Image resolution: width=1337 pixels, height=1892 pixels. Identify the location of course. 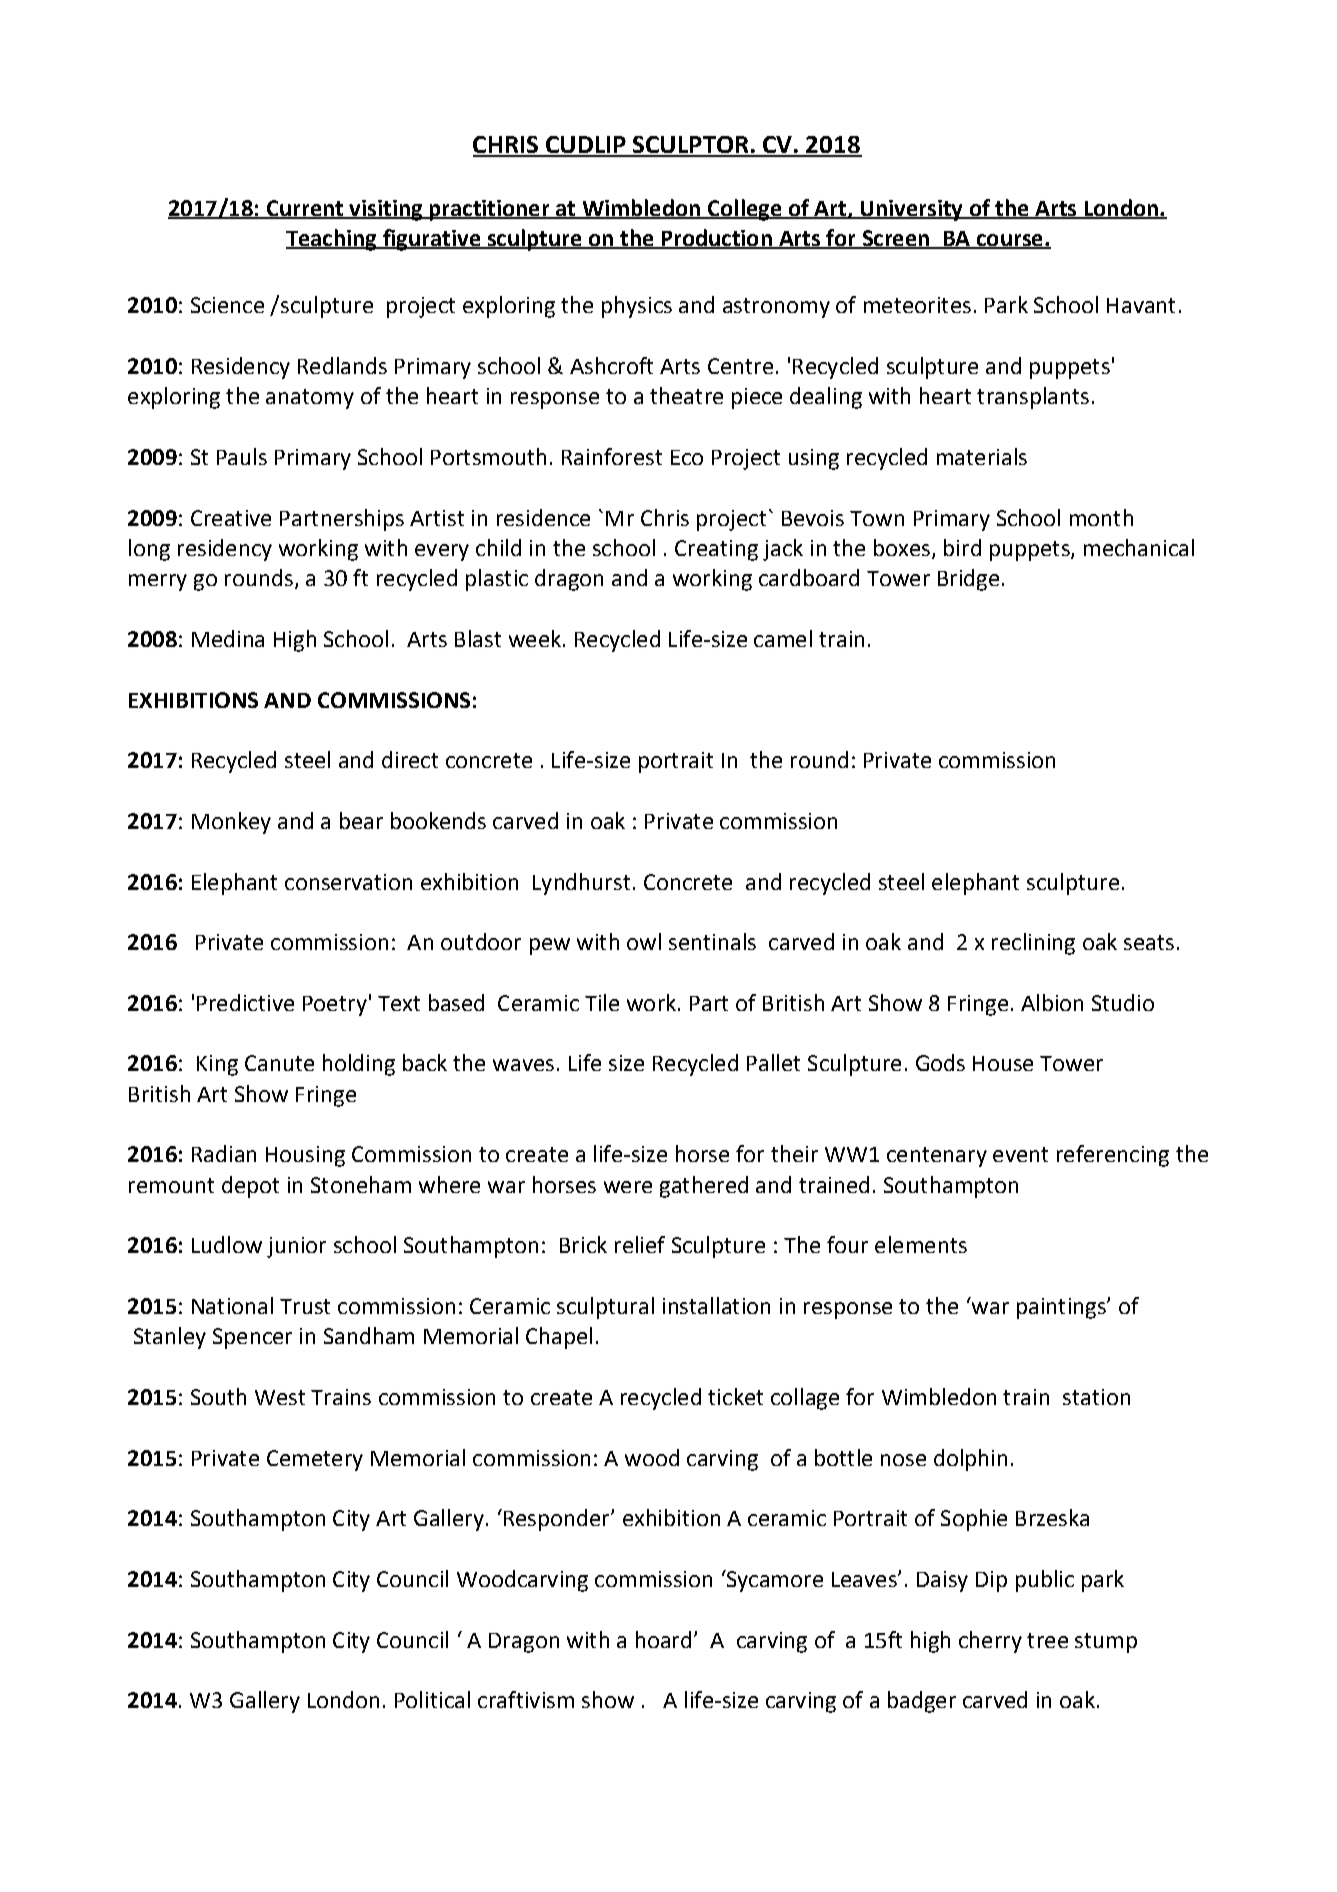
(1009, 241).
